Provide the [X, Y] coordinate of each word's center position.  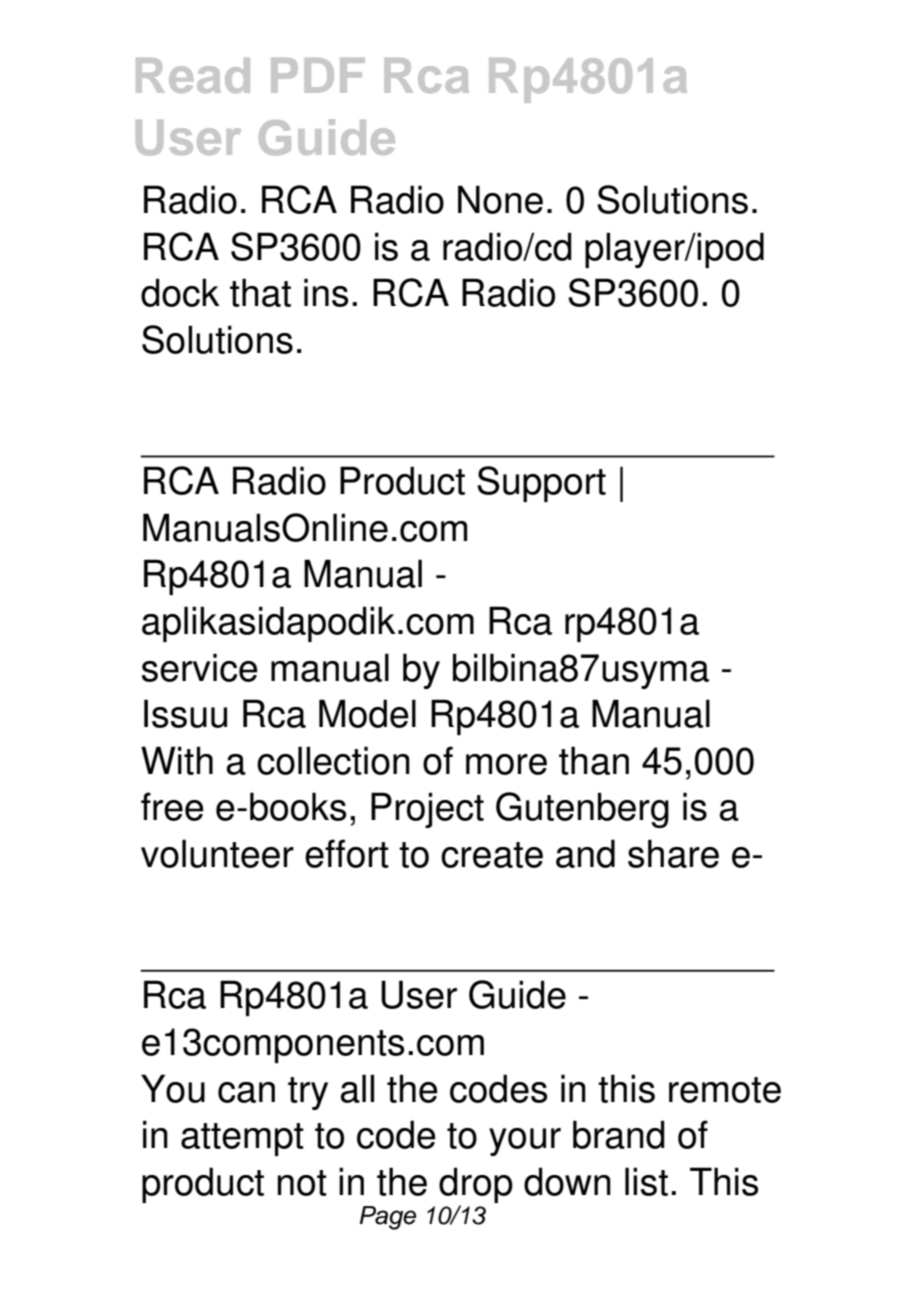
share [673, 853]
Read [193, 75]
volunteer [217, 853]
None [500, 199]
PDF [318, 75]
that [260, 292]
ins [326, 292]
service [200, 667]
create [492, 855]
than [594, 760]
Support [541, 484]
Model [367, 713]
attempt [242, 1139]
